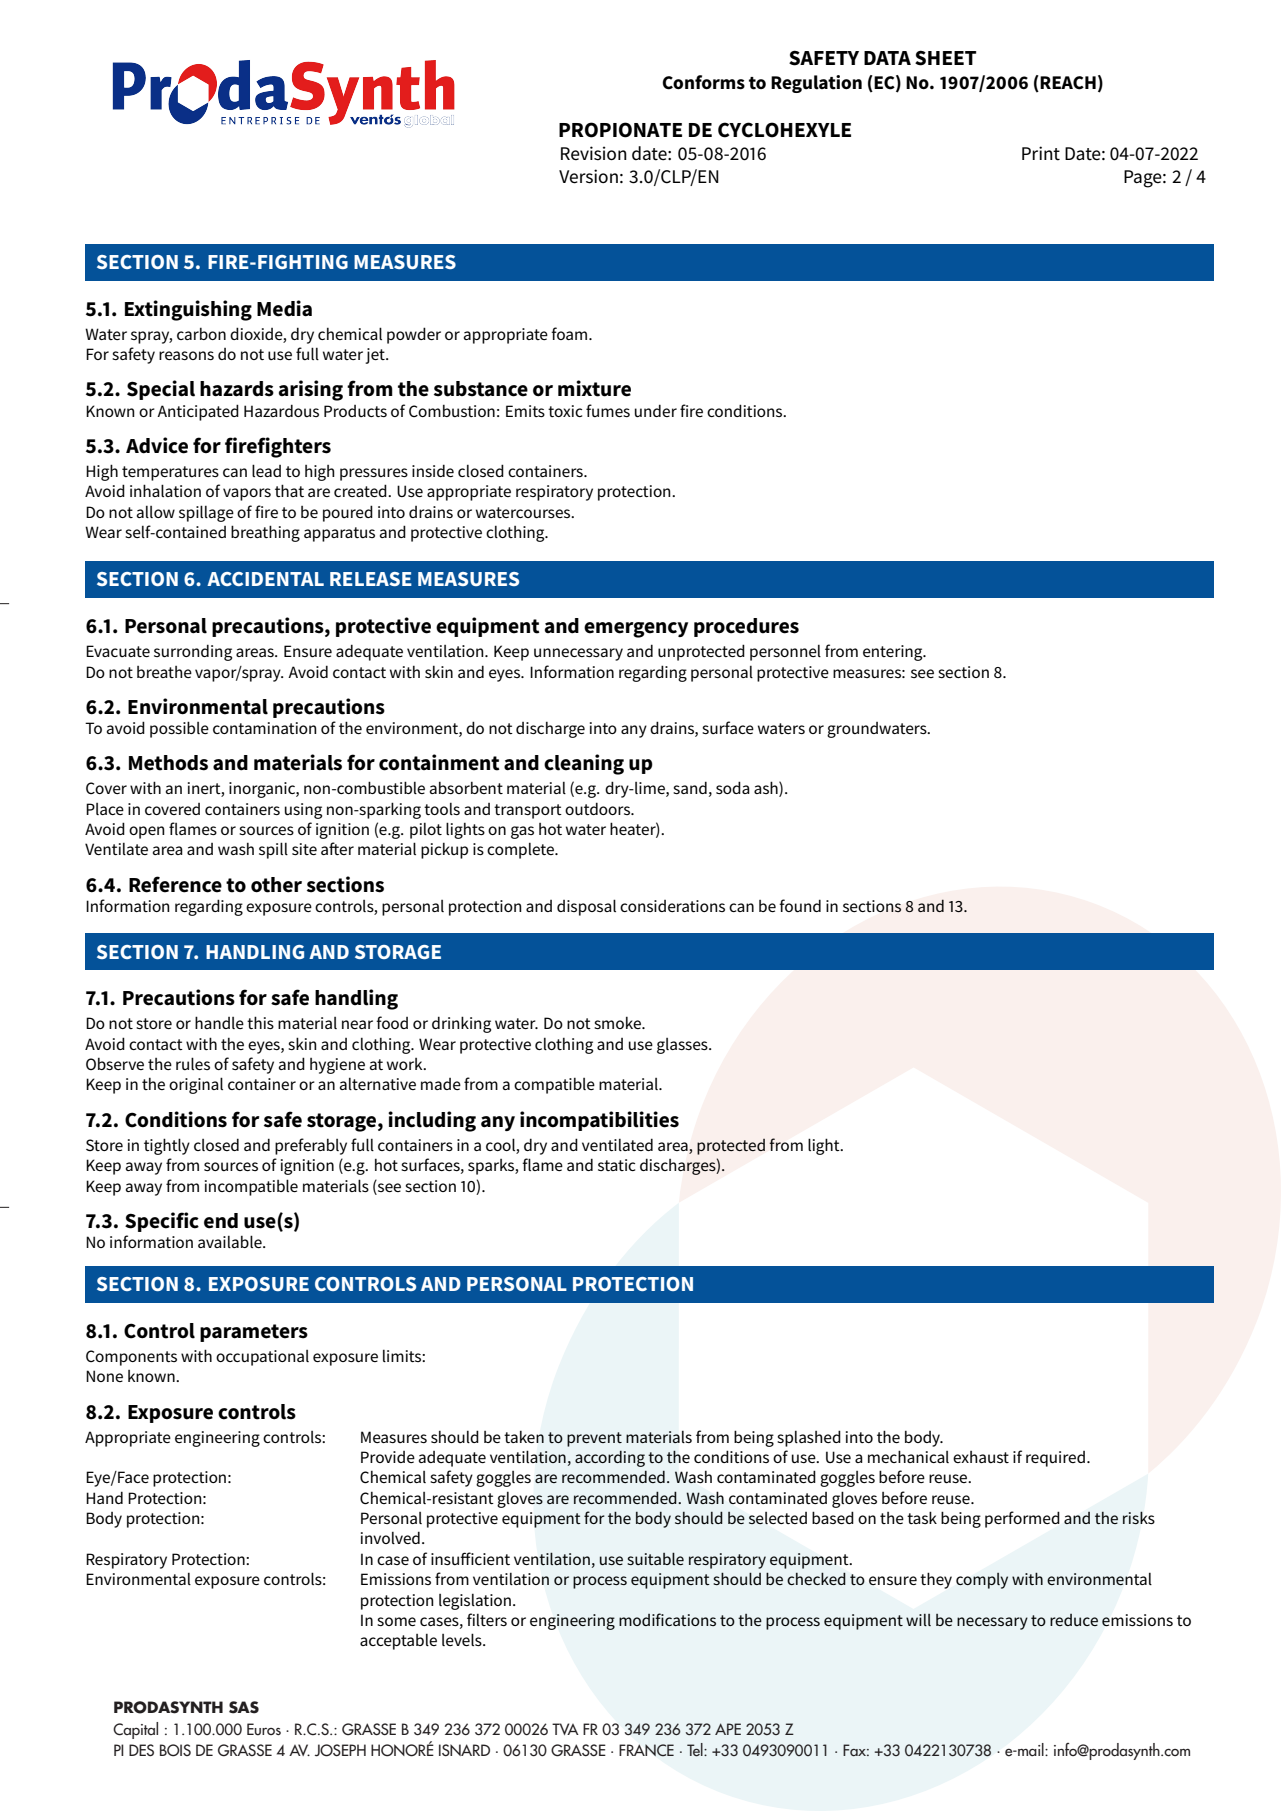 The width and height of the image is (1281, 1811). What do you see at coordinates (244, 1707) in the image?
I see `SAS` at bounding box center [244, 1707].
